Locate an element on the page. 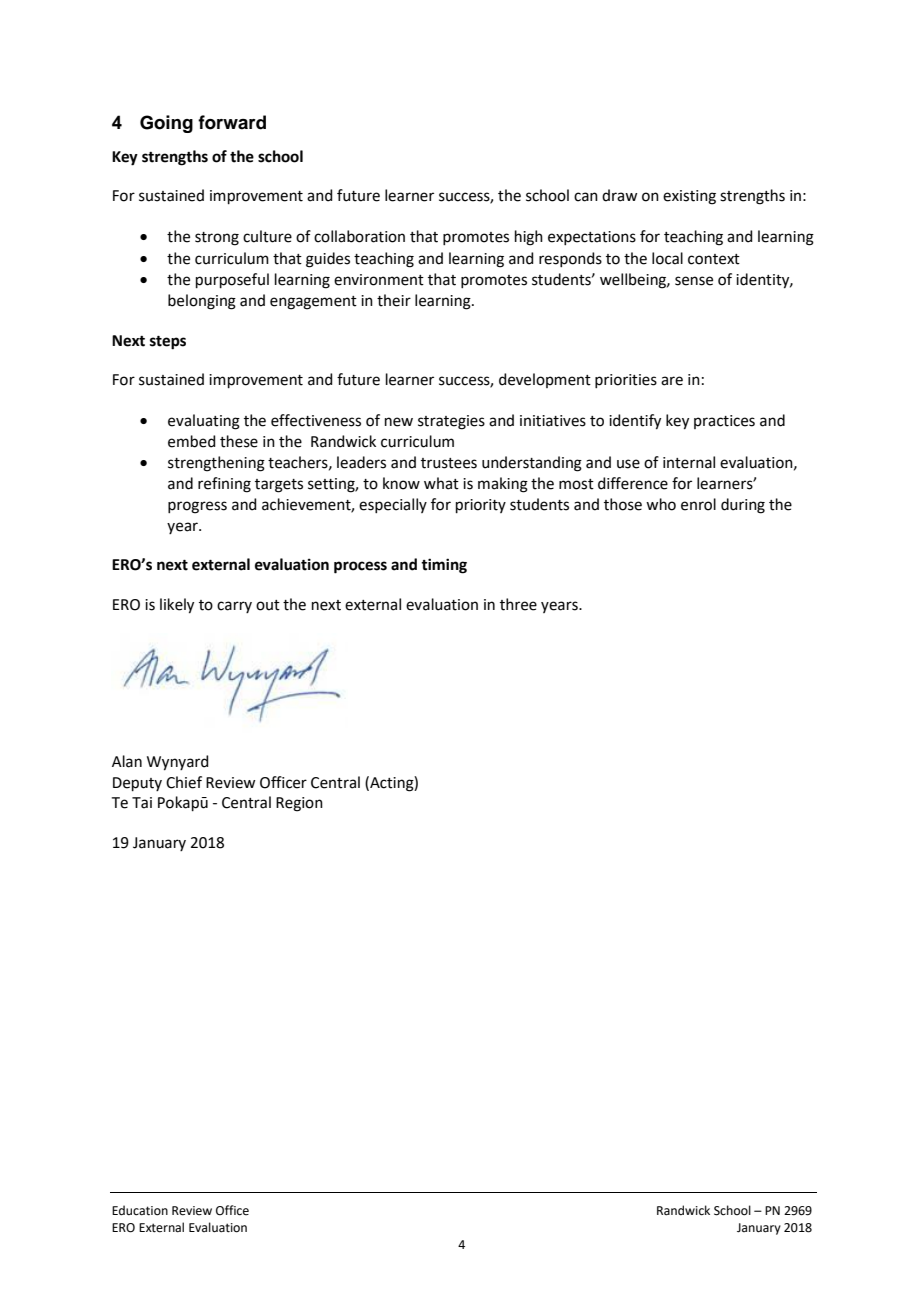 The height and width of the image is (1308, 924). existing is located at coordinates (689, 197).
